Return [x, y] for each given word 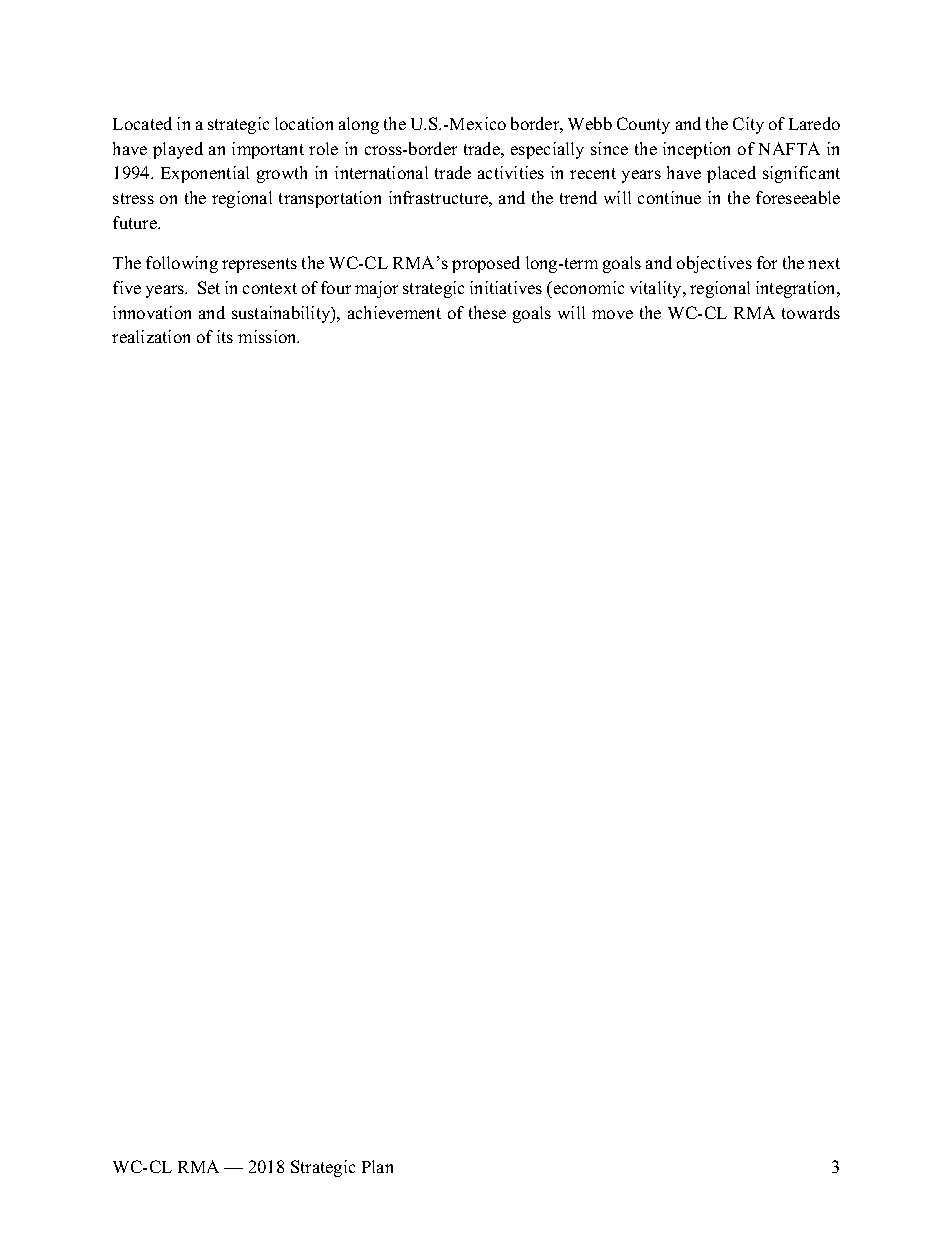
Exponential [205, 174]
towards [811, 312]
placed [731, 174]
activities [511, 172]
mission [268, 336]
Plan [377, 1166]
